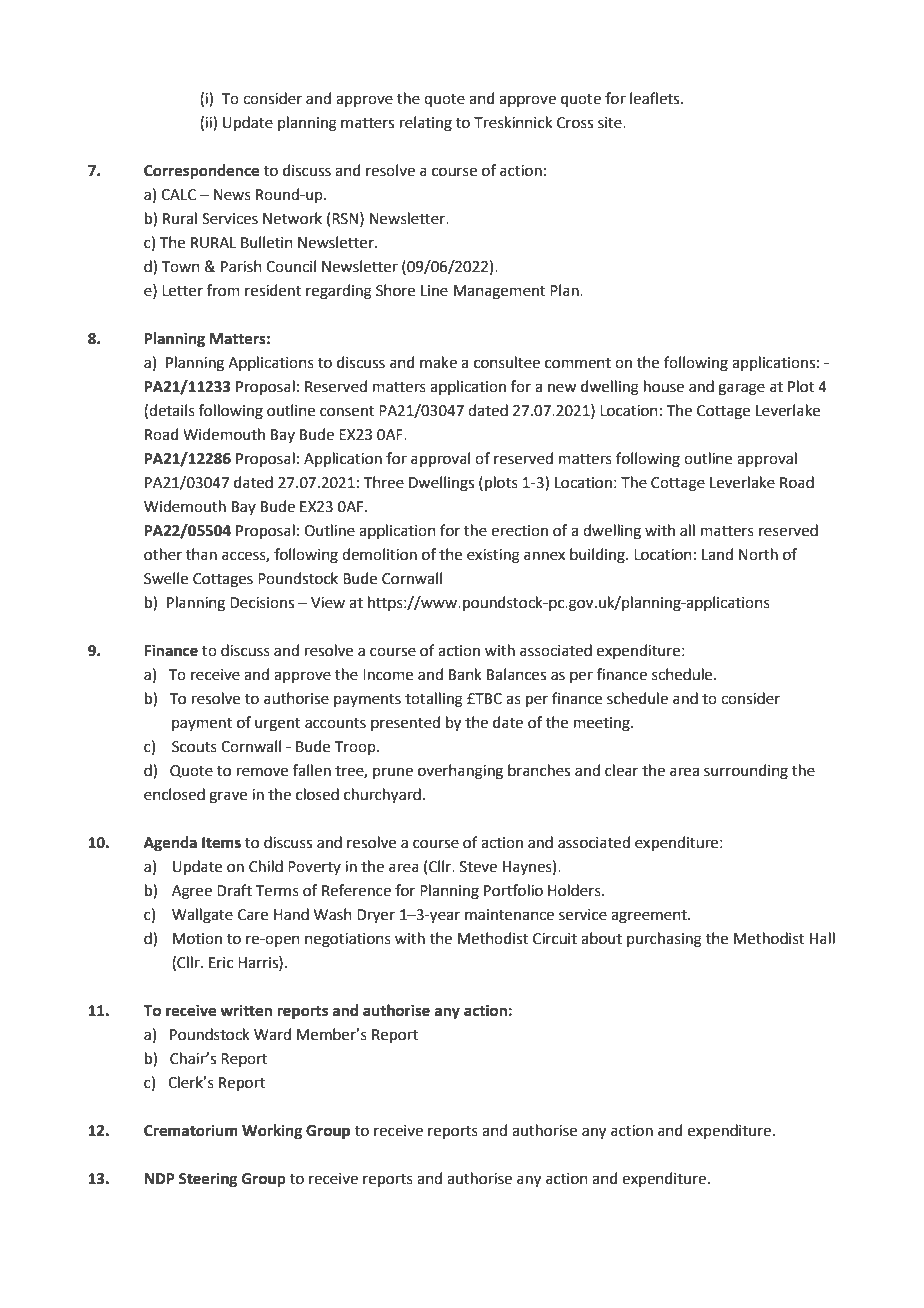 The width and height of the screenshot is (924, 1308). What do you see at coordinates (426, 124) in the screenshot?
I see `relating` at bounding box center [426, 124].
